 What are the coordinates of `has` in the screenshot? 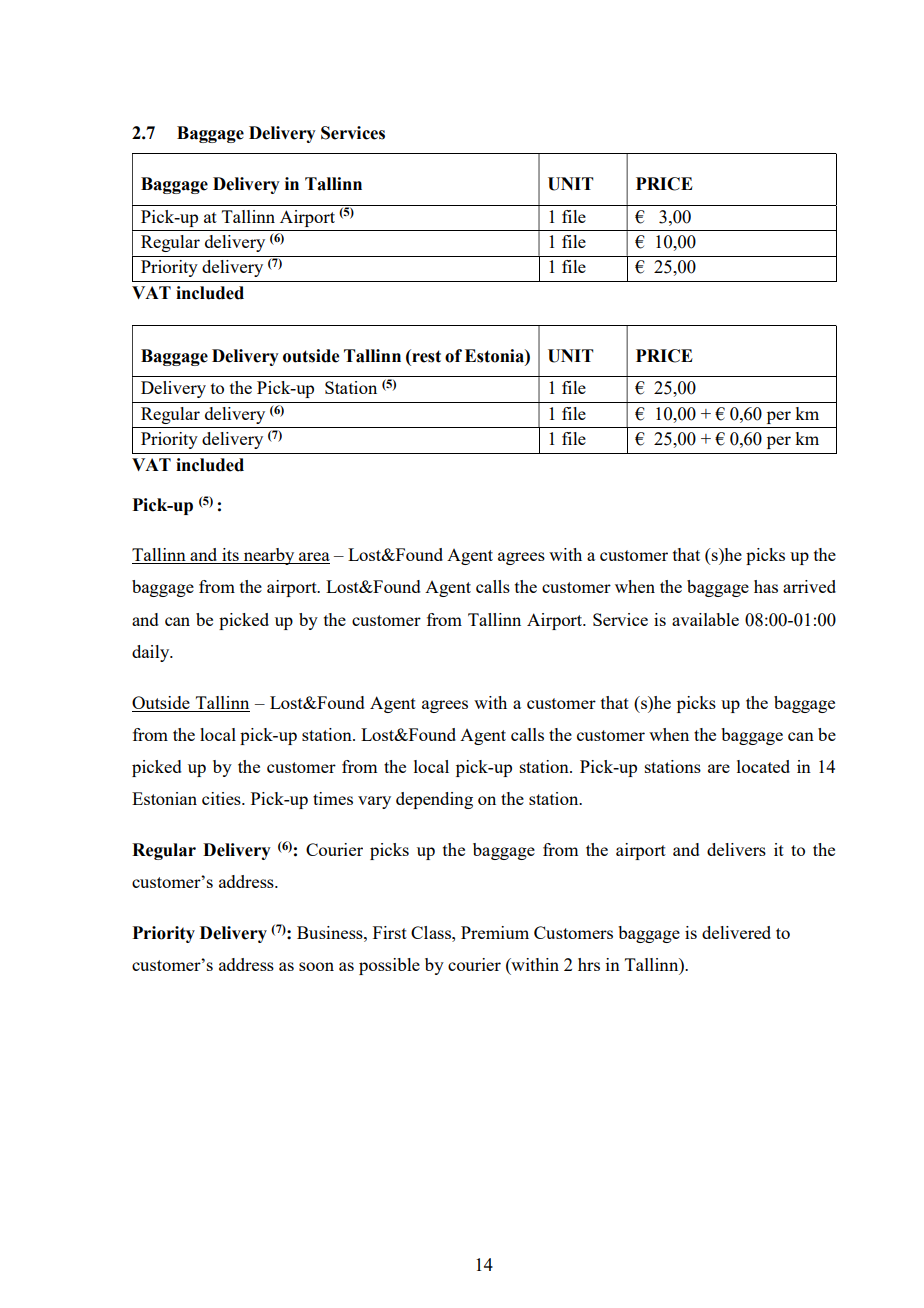 It's located at (766, 586).
